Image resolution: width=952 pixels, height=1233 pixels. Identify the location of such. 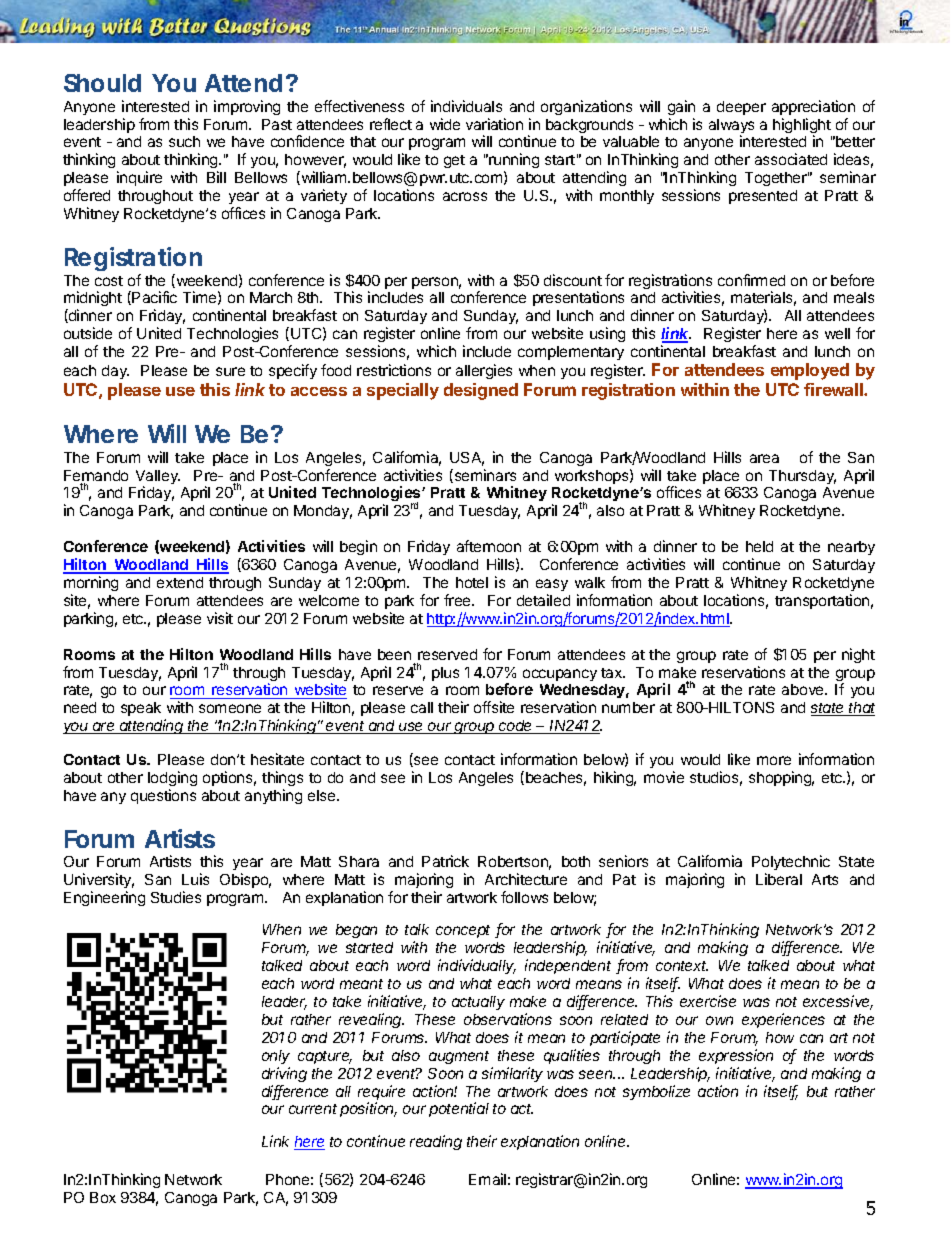
(184, 141).
